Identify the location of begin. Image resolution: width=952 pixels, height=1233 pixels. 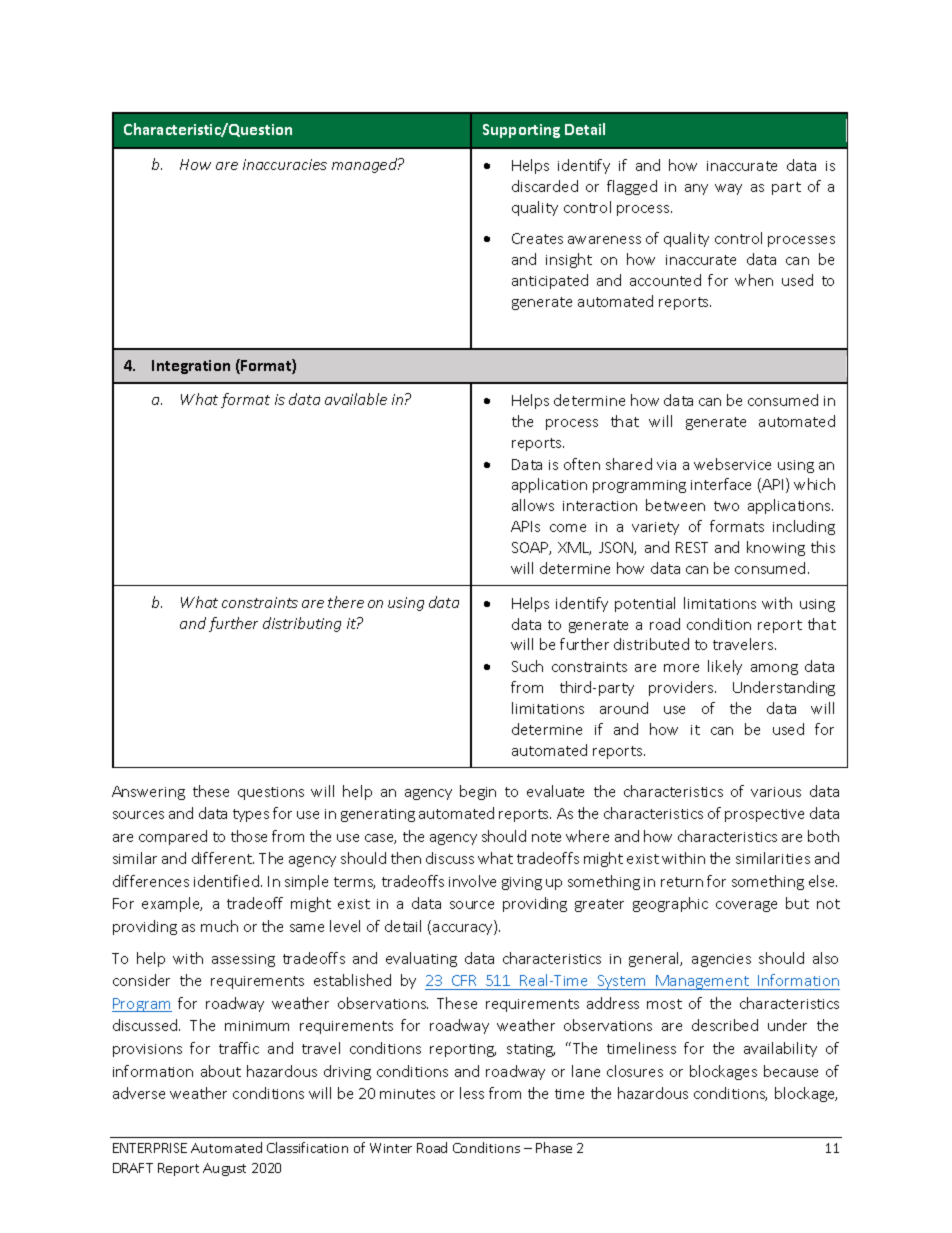
(478, 792).
